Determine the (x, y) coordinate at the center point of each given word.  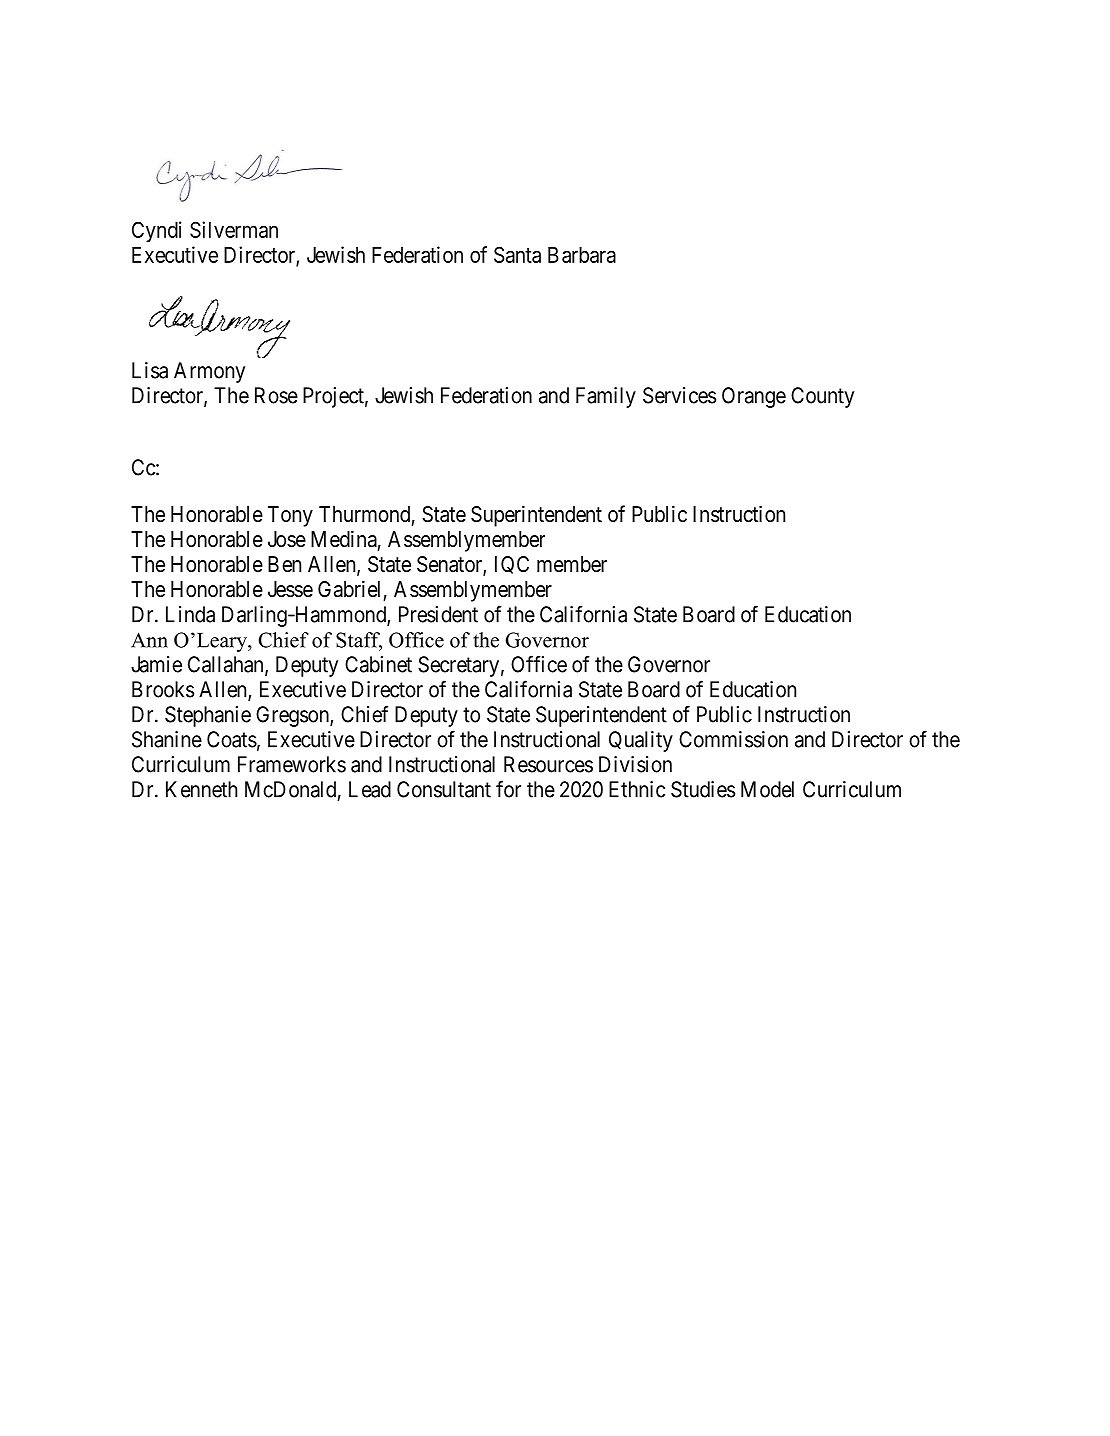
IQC (512, 565)
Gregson (293, 716)
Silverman (234, 229)
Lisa (150, 370)
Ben (284, 564)
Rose (276, 395)
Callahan (227, 665)
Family (606, 397)
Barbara (582, 255)
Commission (733, 739)
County (822, 397)
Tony (290, 516)
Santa (517, 254)
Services (679, 395)
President (438, 614)
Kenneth (201, 789)
